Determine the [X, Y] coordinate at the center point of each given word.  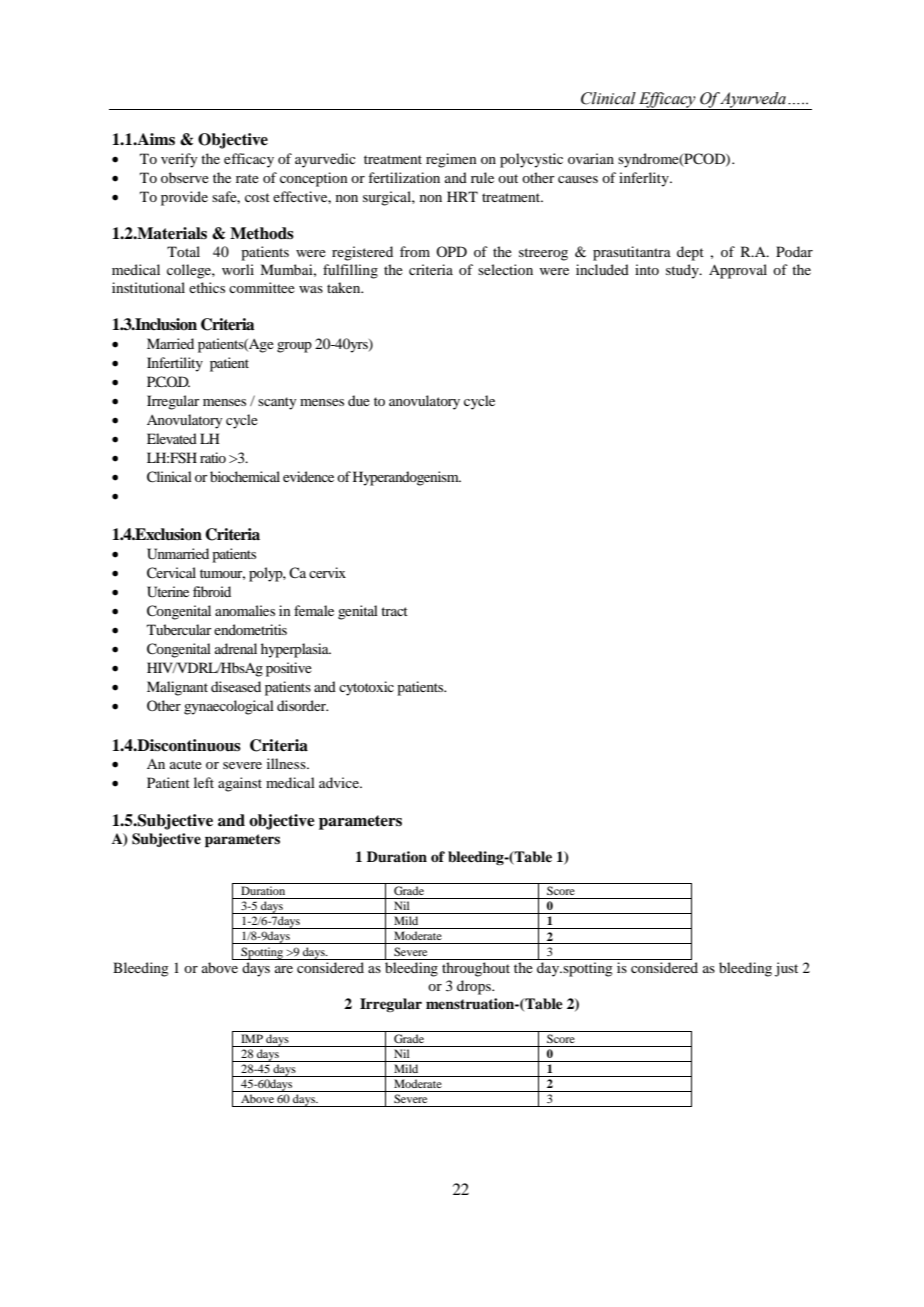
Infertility [175, 364]
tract [394, 611]
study [683, 271]
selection [505, 269]
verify [179, 160]
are [284, 969]
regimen [451, 160]
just [786, 969]
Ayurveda [753, 101]
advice [340, 782]
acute [186, 764]
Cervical [171, 573]
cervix [327, 572]
